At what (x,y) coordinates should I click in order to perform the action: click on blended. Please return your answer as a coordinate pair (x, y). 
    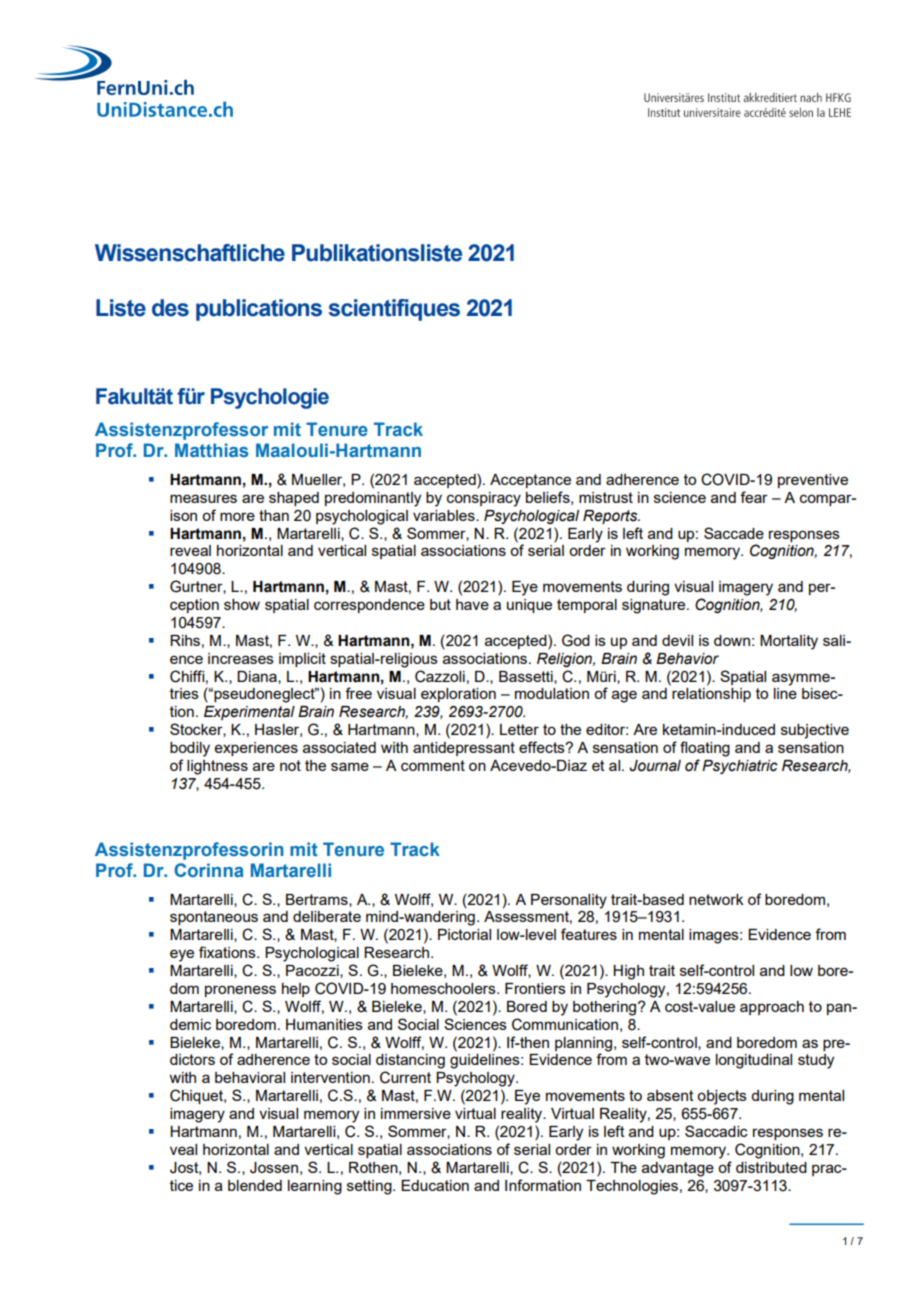
    Looking at the image, I should click on (255, 1185).
